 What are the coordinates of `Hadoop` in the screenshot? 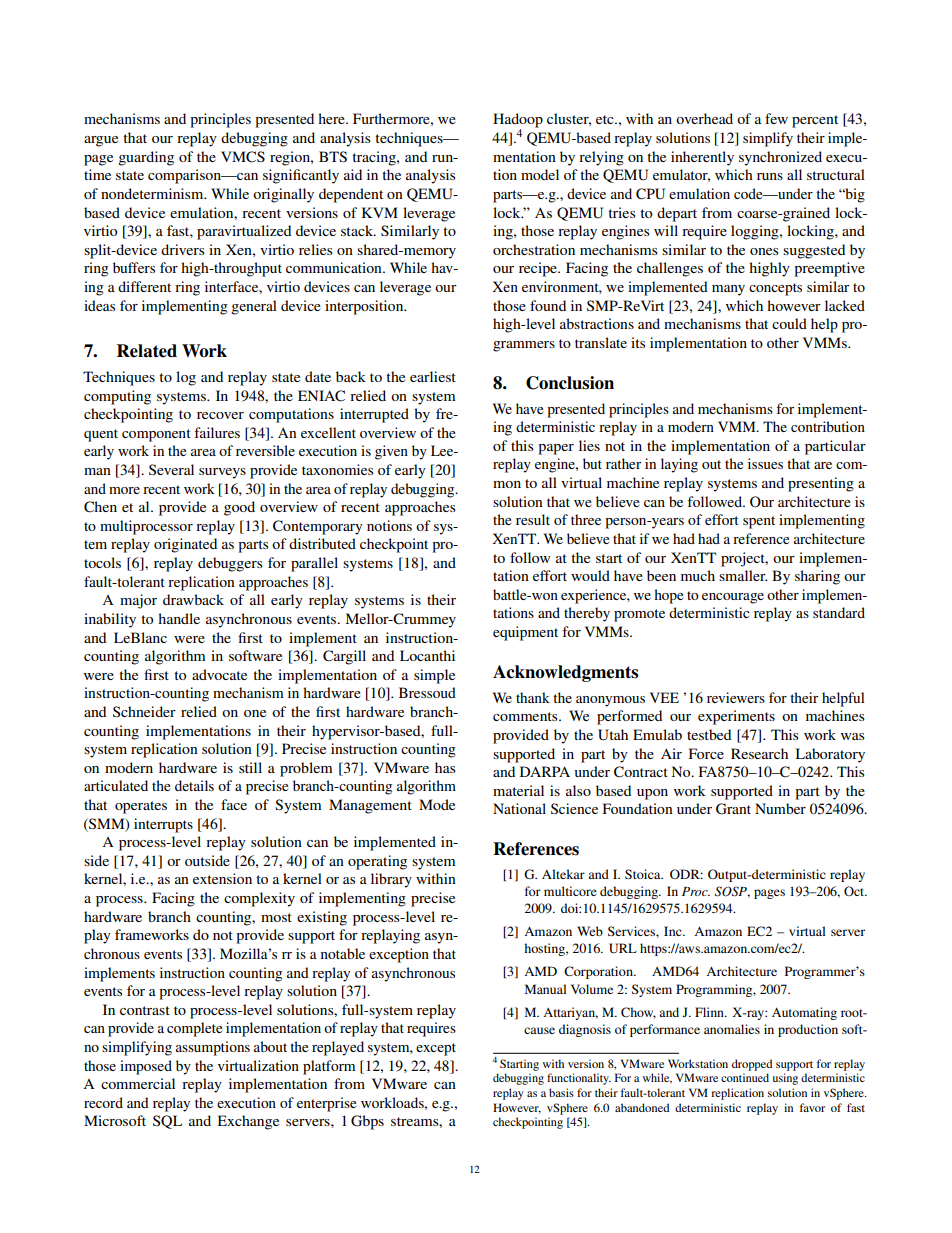 It's located at (518, 121).
